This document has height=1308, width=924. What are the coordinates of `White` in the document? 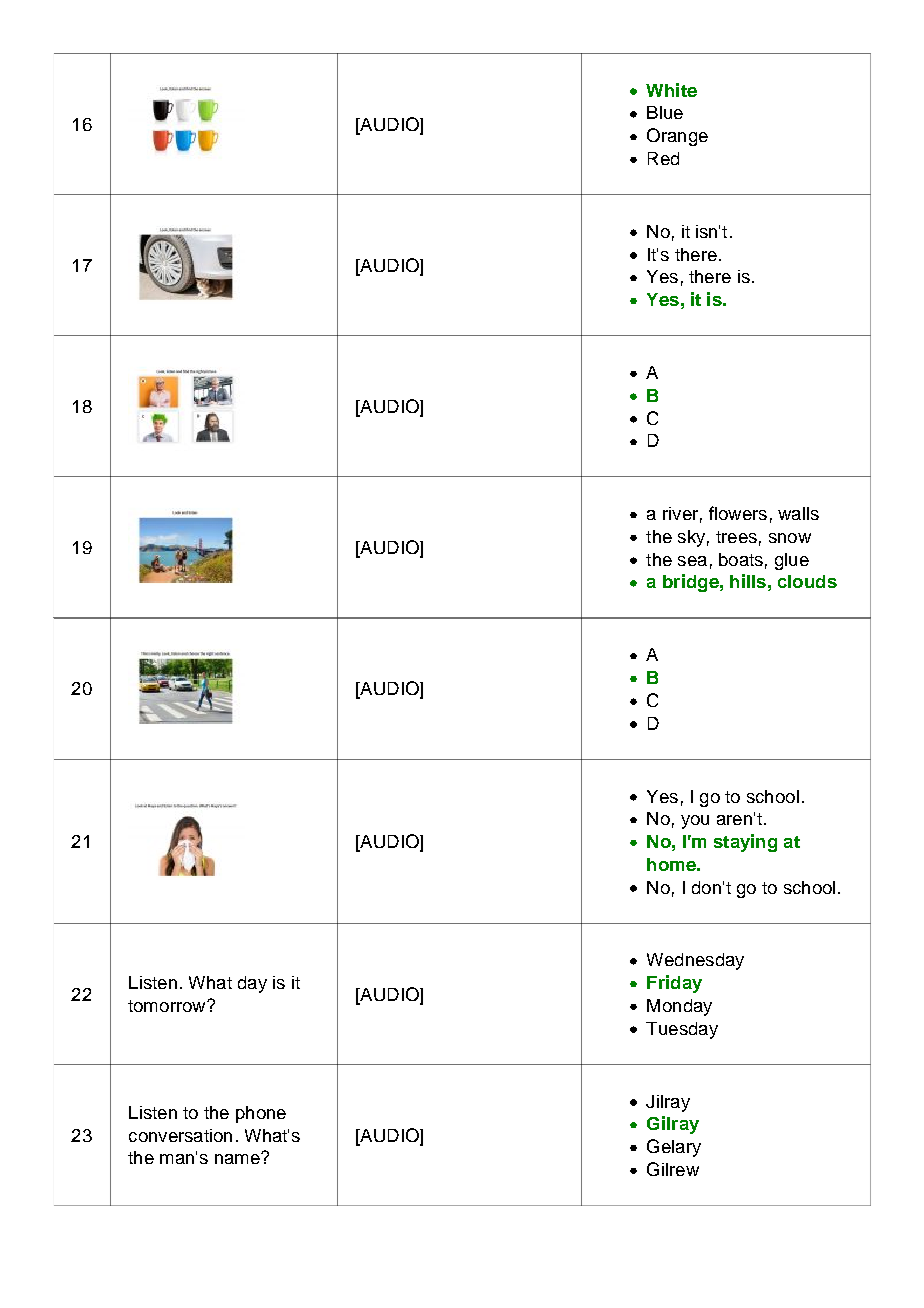 It's located at (671, 90).
